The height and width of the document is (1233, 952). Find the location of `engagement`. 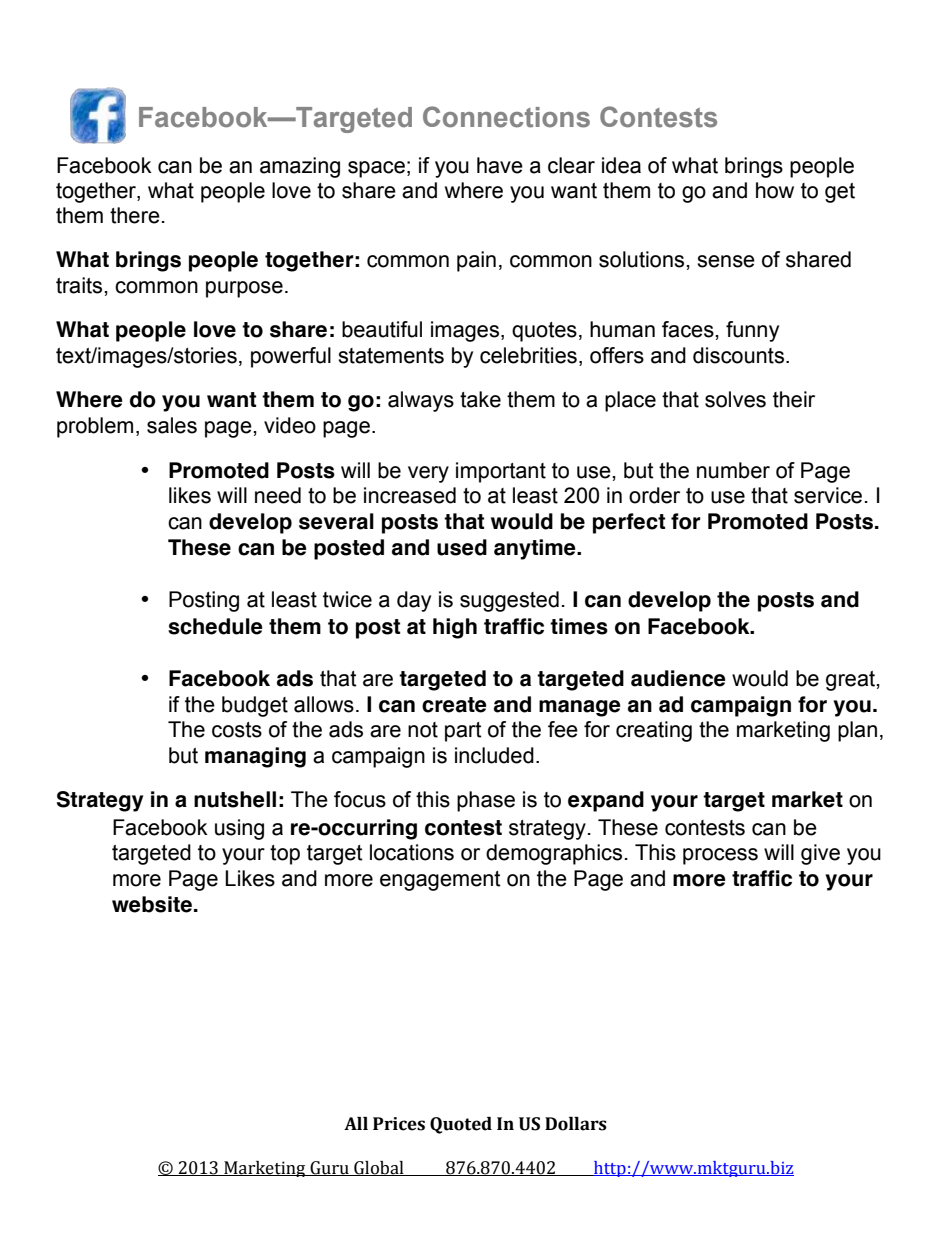

engagement is located at coordinates (440, 881).
